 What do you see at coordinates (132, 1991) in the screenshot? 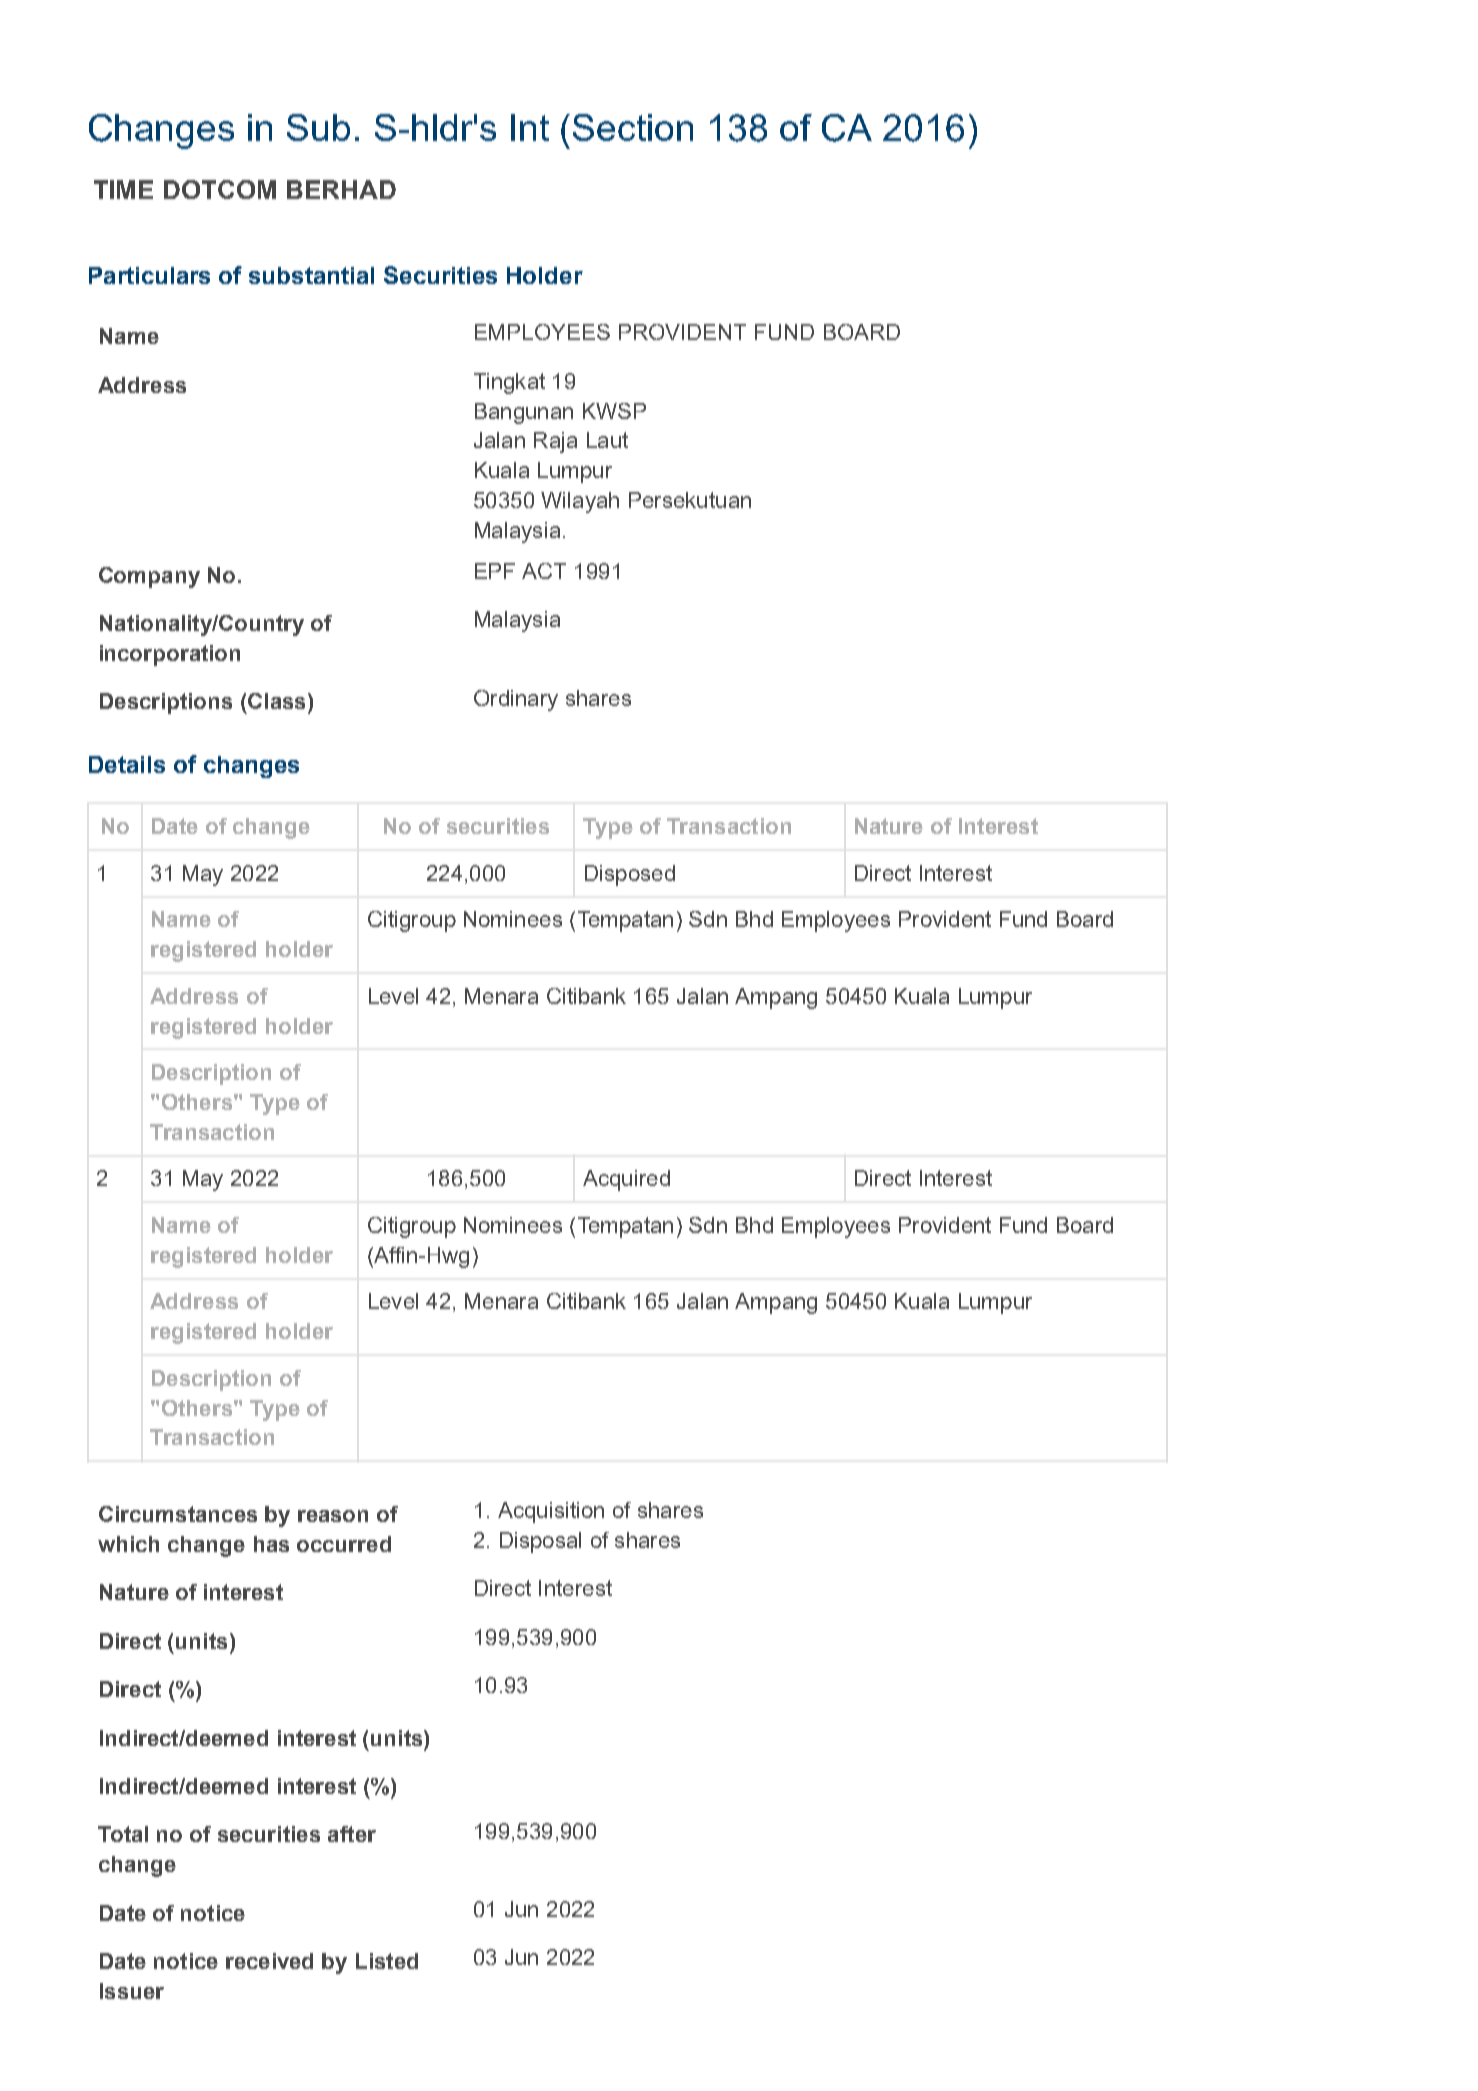
I see `Issuer` at bounding box center [132, 1991].
